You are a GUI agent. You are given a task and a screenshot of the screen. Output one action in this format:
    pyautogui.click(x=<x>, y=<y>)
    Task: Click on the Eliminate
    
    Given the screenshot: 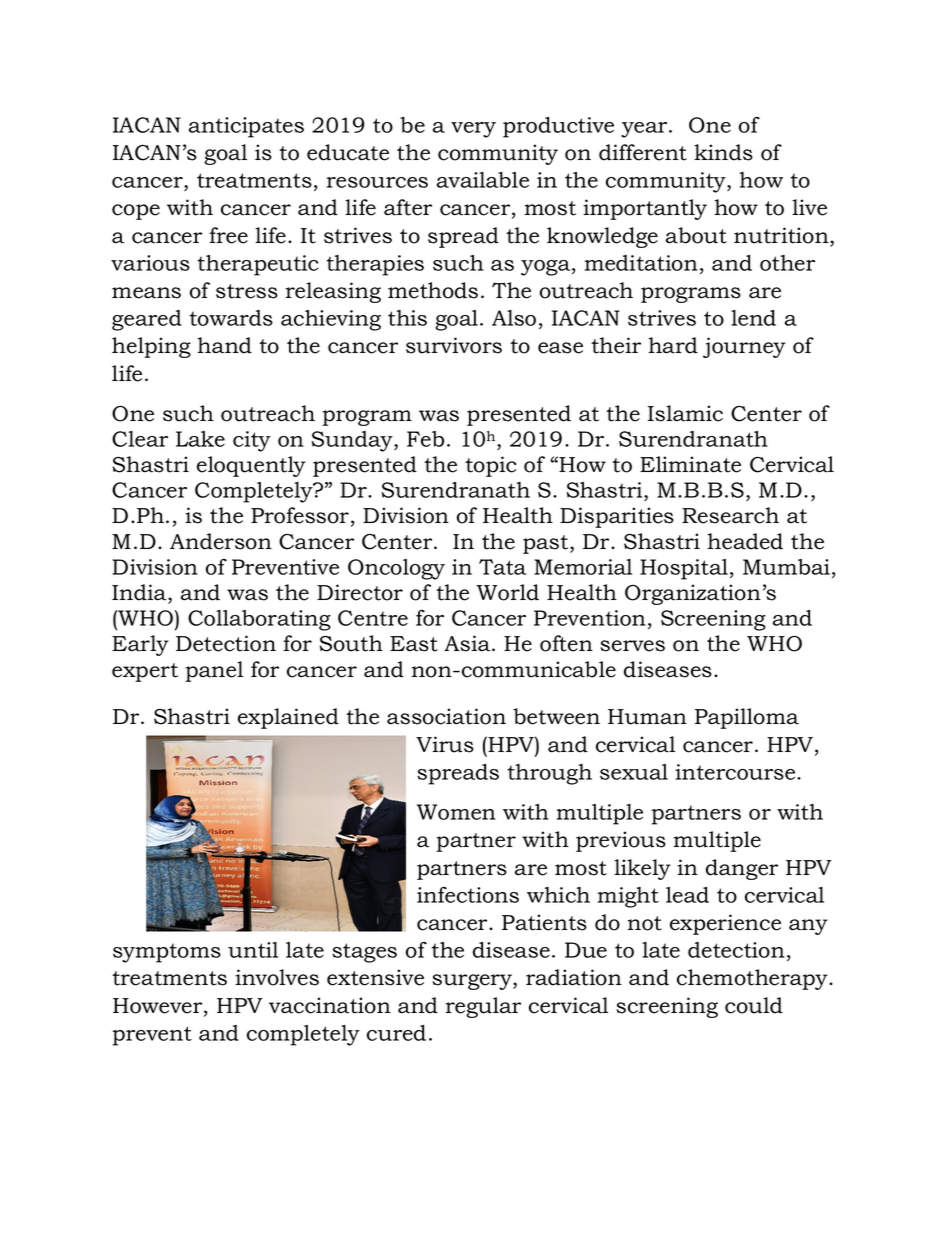 What is the action you would take?
    pyautogui.click(x=690, y=464)
